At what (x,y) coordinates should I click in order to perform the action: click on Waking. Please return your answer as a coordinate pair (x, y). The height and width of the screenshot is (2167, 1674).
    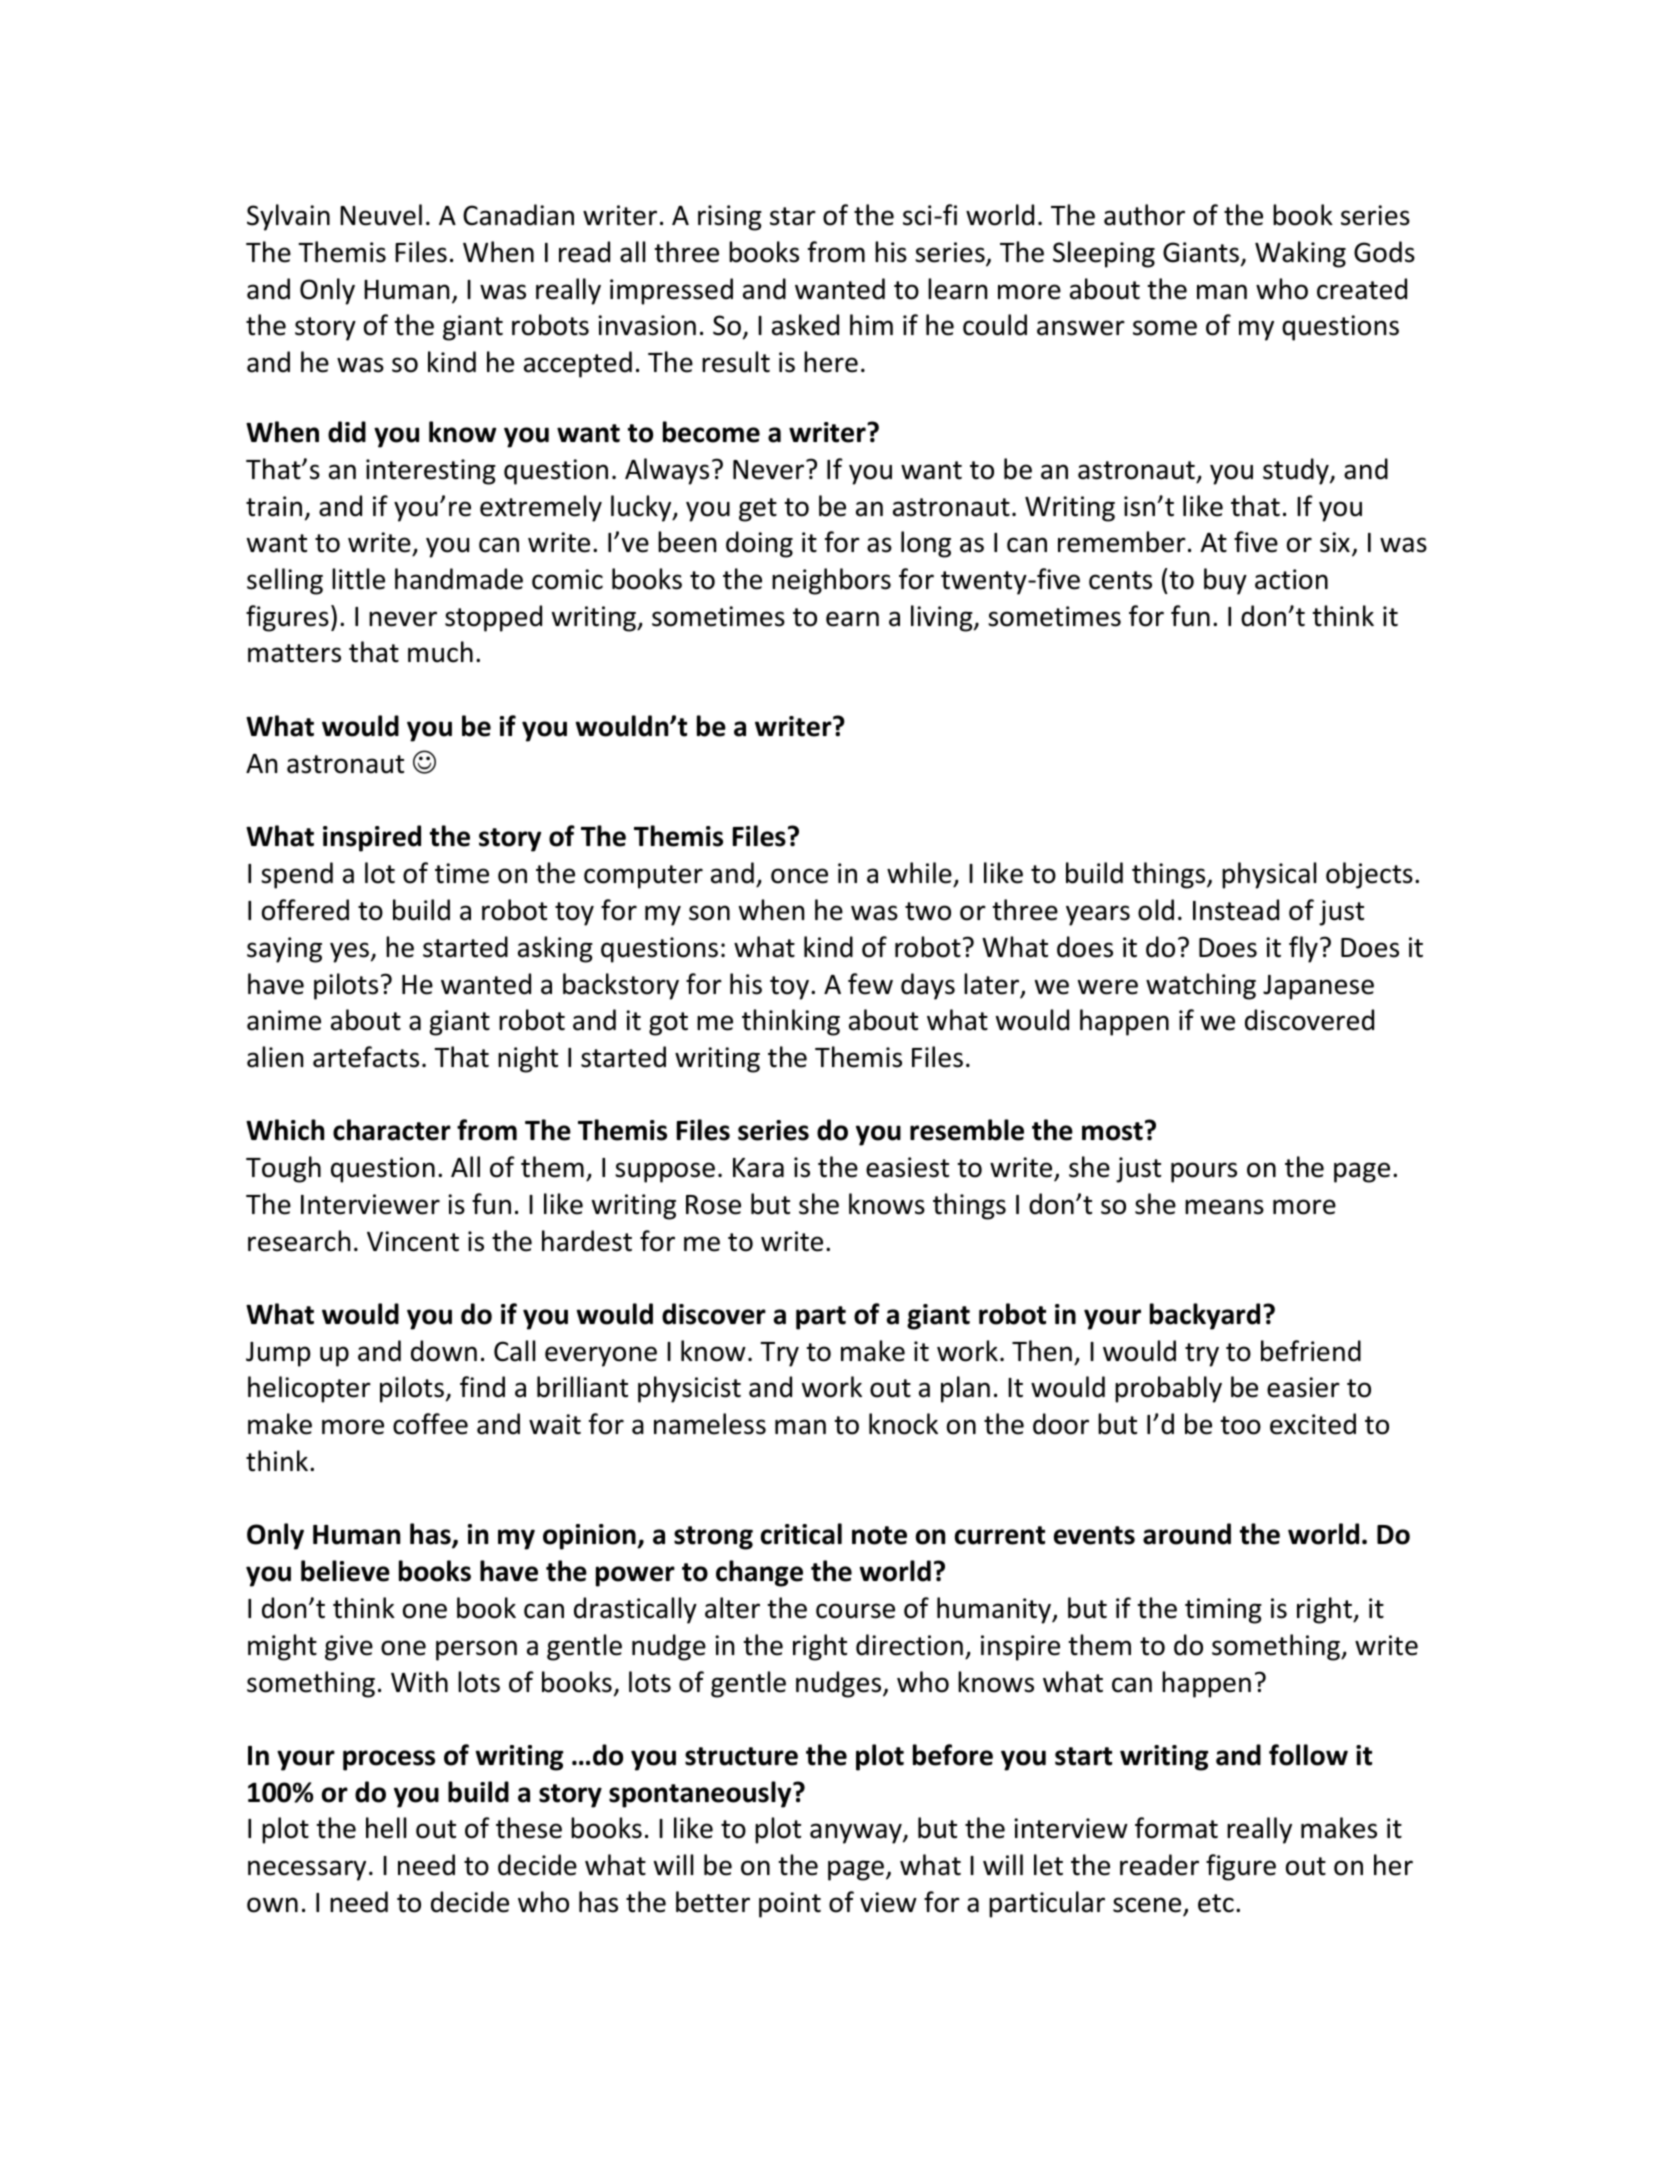
    Looking at the image, I should click on (1300, 254).
